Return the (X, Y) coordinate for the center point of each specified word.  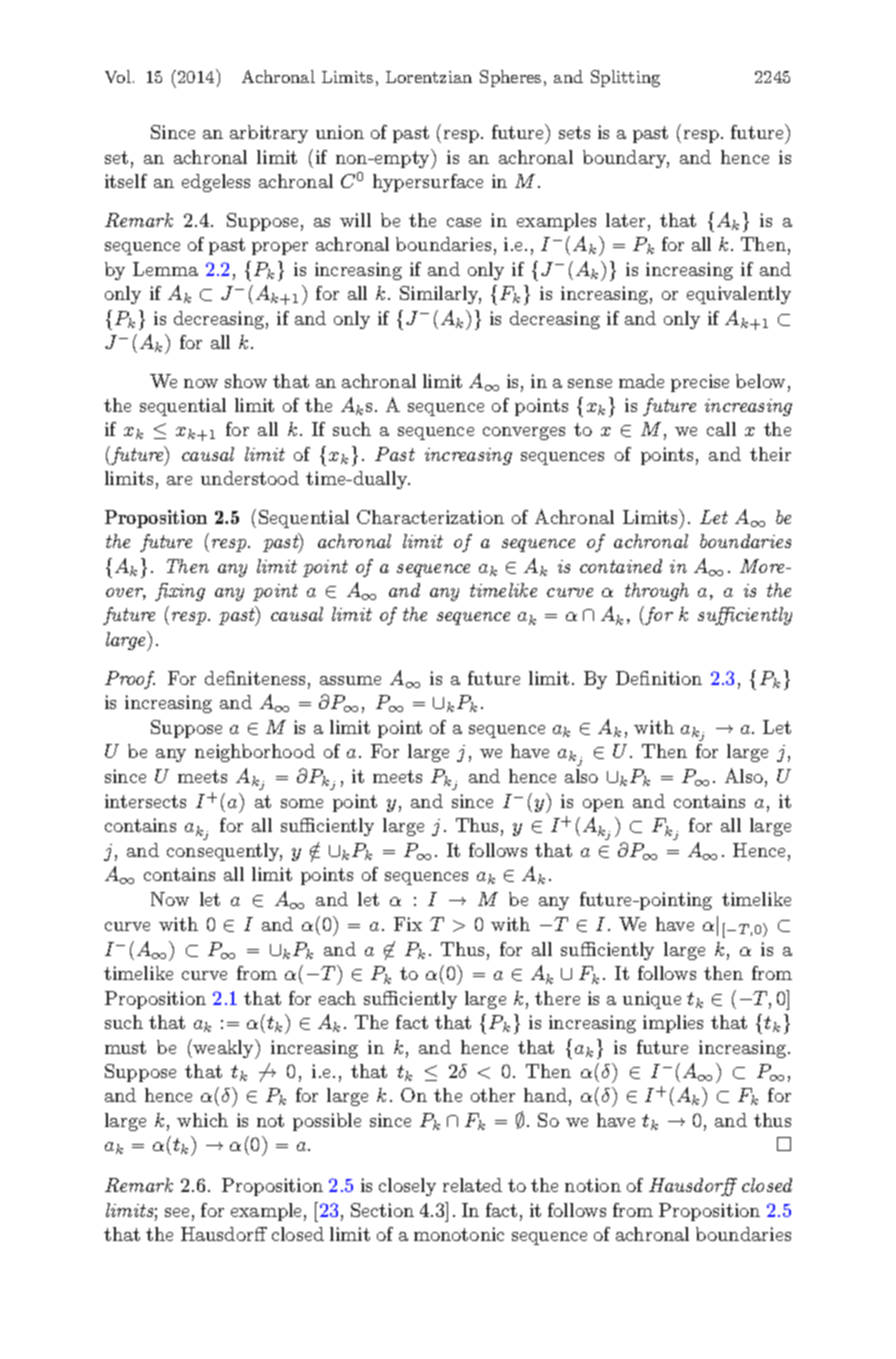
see (177, 1212)
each (337, 998)
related (472, 1185)
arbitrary (269, 134)
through (657, 592)
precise (700, 383)
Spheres (510, 78)
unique (652, 1000)
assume (350, 680)
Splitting (625, 78)
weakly (224, 1049)
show (246, 381)
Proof (130, 680)
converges (524, 433)
